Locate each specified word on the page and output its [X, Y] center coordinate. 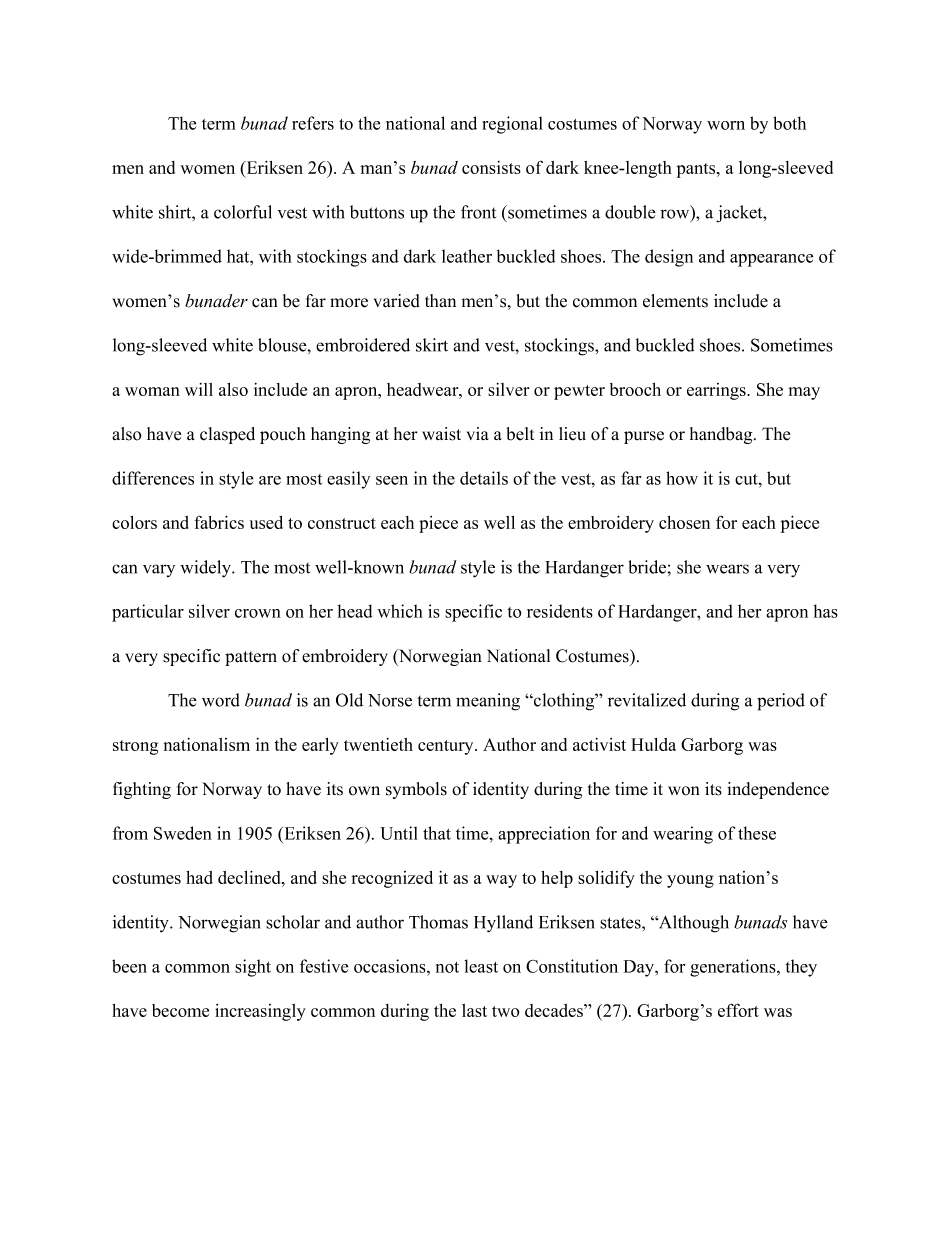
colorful [243, 212]
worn [726, 125]
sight [253, 968]
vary [159, 570]
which [400, 611]
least [481, 966]
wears [727, 569]
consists [491, 167]
